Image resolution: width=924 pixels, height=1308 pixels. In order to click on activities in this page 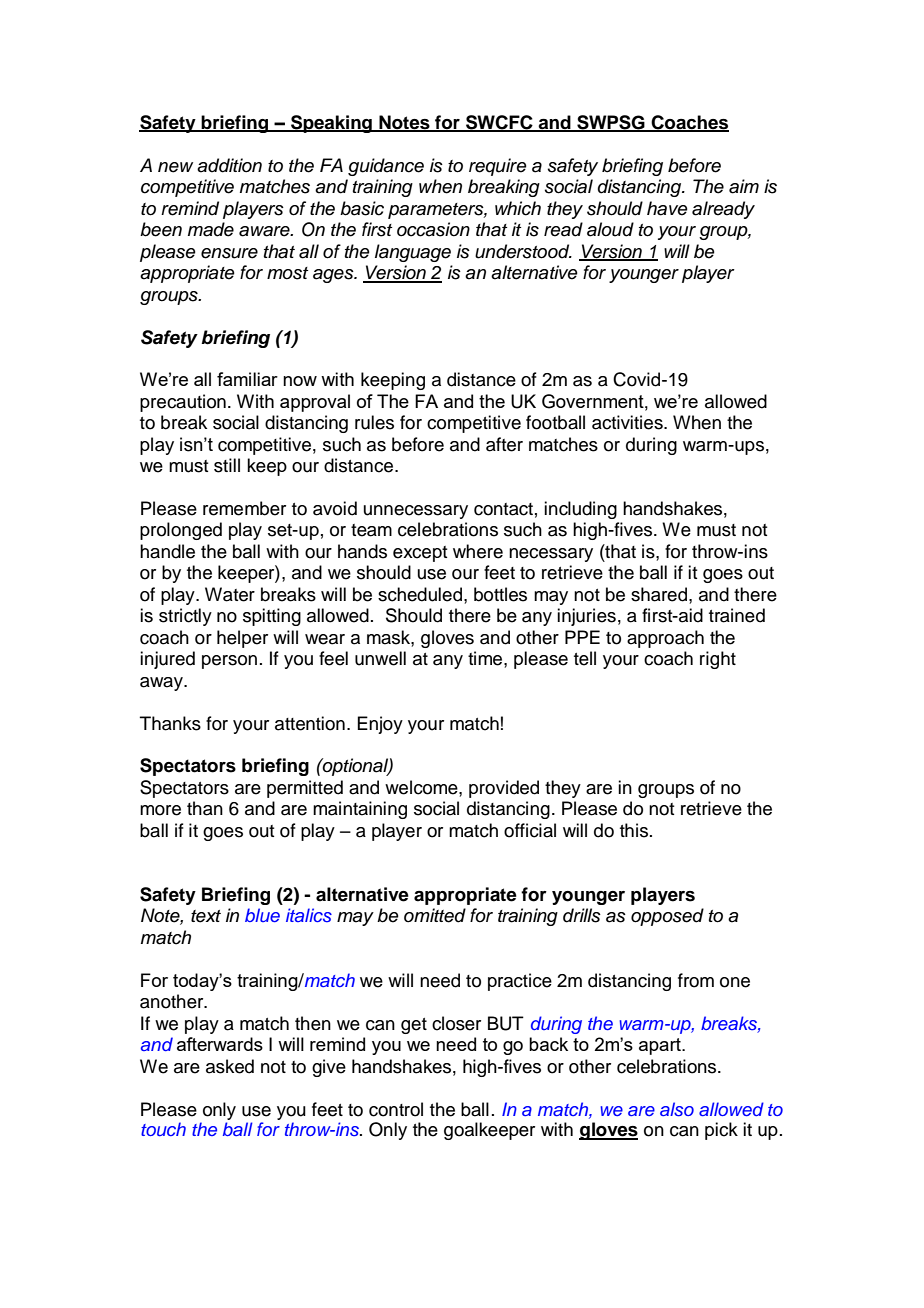, I will do `click(628, 422)`.
